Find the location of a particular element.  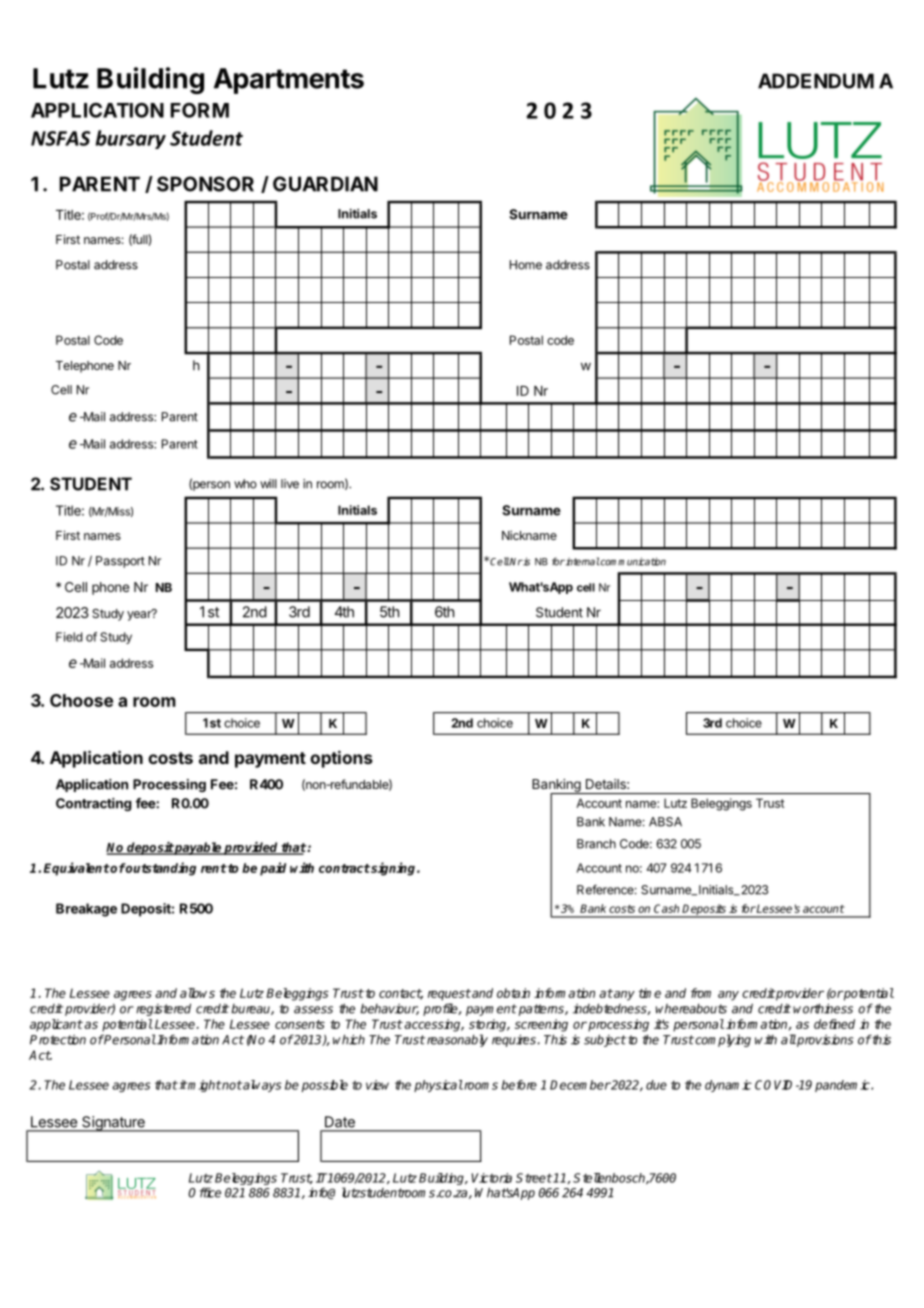

bursary is located at coordinates (131, 139).
